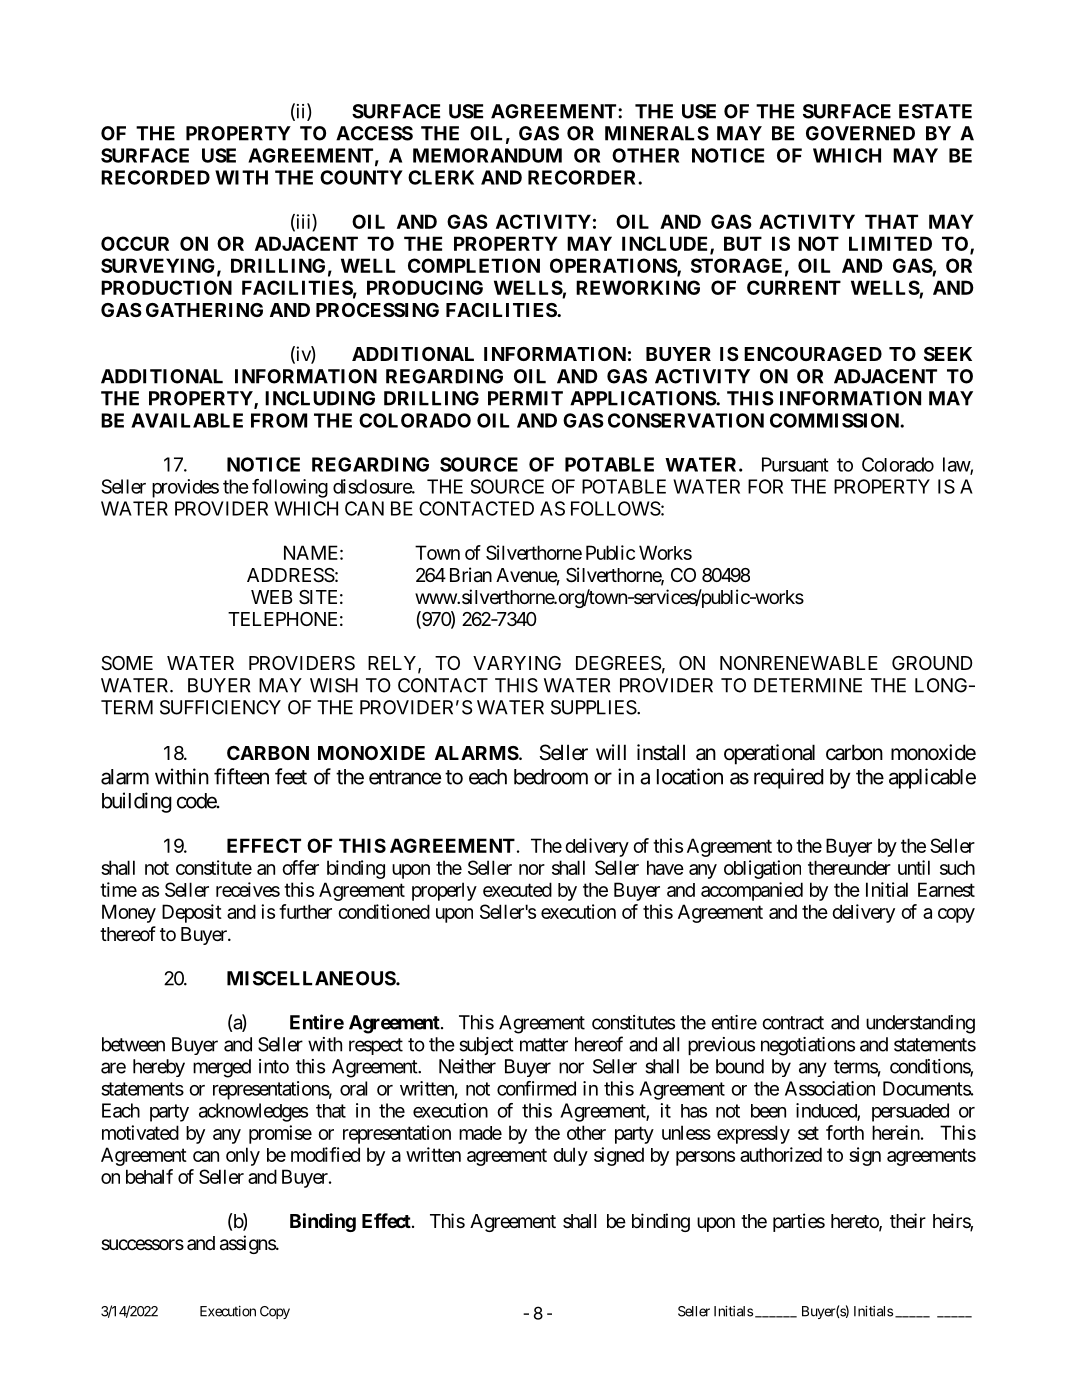  Describe the element at coordinates (570, 1156) in the screenshot. I see `duly` at that location.
